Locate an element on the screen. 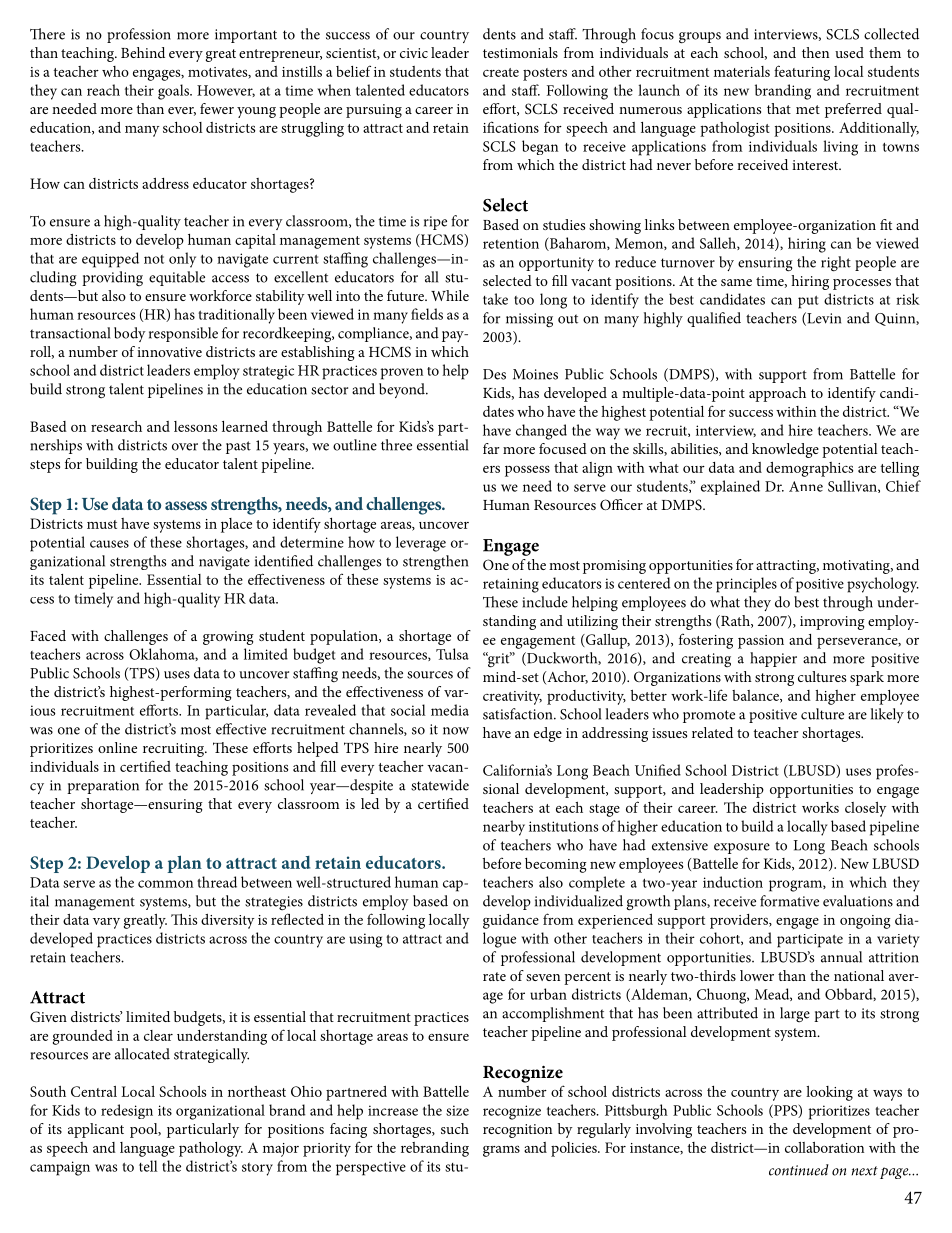  far is located at coordinates (491, 448).
